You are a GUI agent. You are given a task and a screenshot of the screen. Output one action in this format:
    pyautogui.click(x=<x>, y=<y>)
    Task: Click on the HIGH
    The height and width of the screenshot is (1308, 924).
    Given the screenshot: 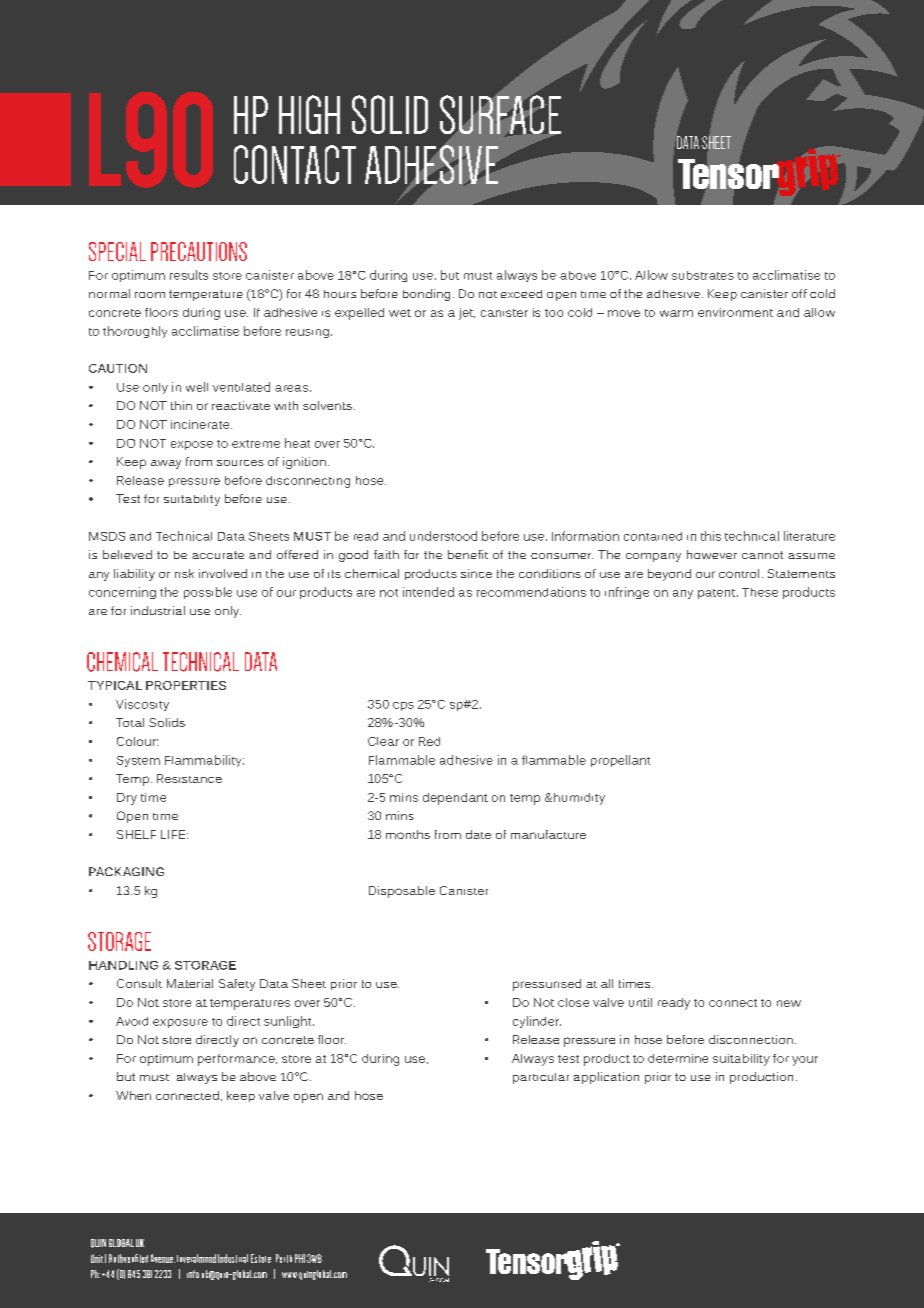 What is the action you would take?
    pyautogui.click(x=309, y=114)
